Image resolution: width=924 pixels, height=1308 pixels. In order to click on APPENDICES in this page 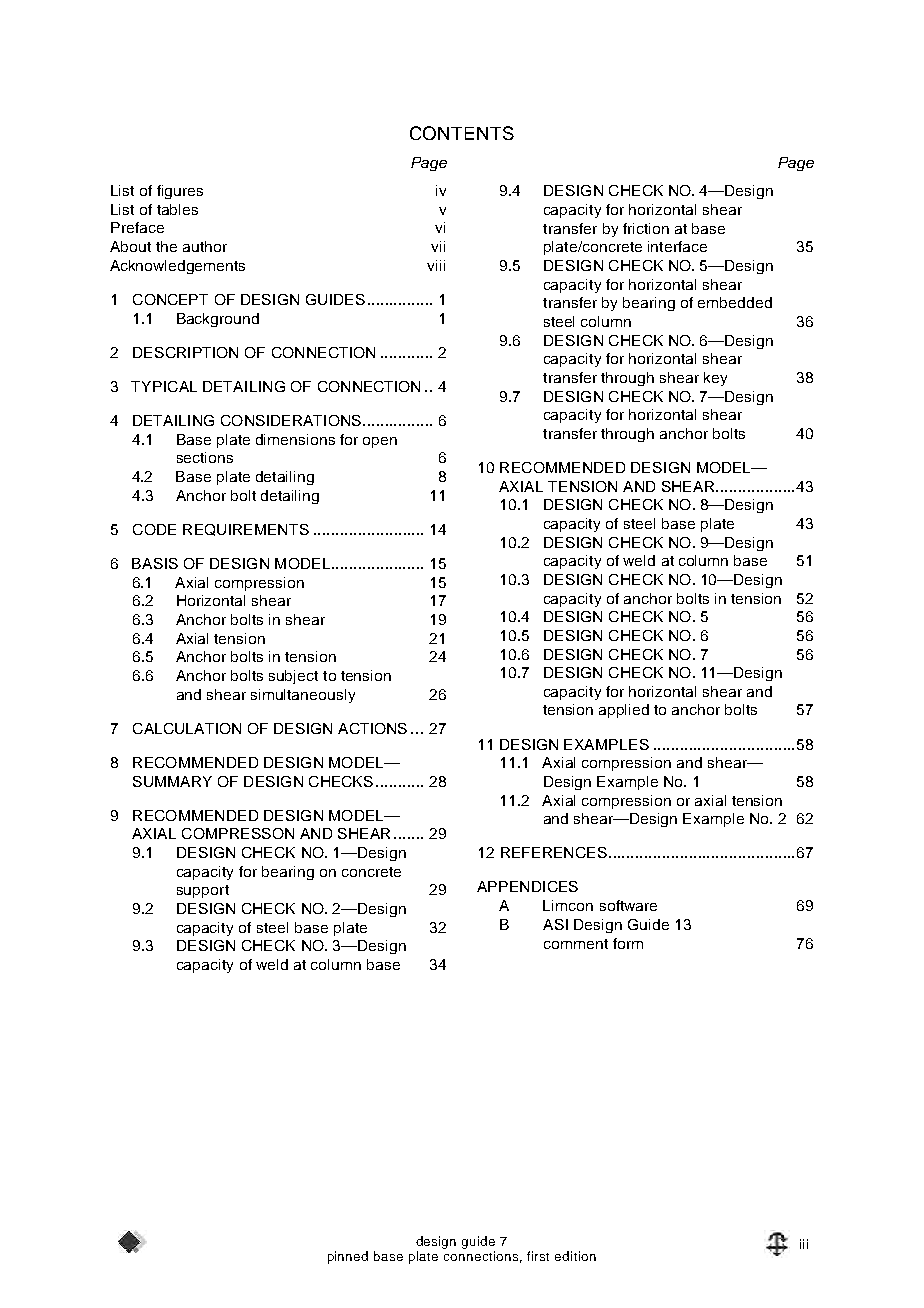, I will do `click(527, 886)`.
